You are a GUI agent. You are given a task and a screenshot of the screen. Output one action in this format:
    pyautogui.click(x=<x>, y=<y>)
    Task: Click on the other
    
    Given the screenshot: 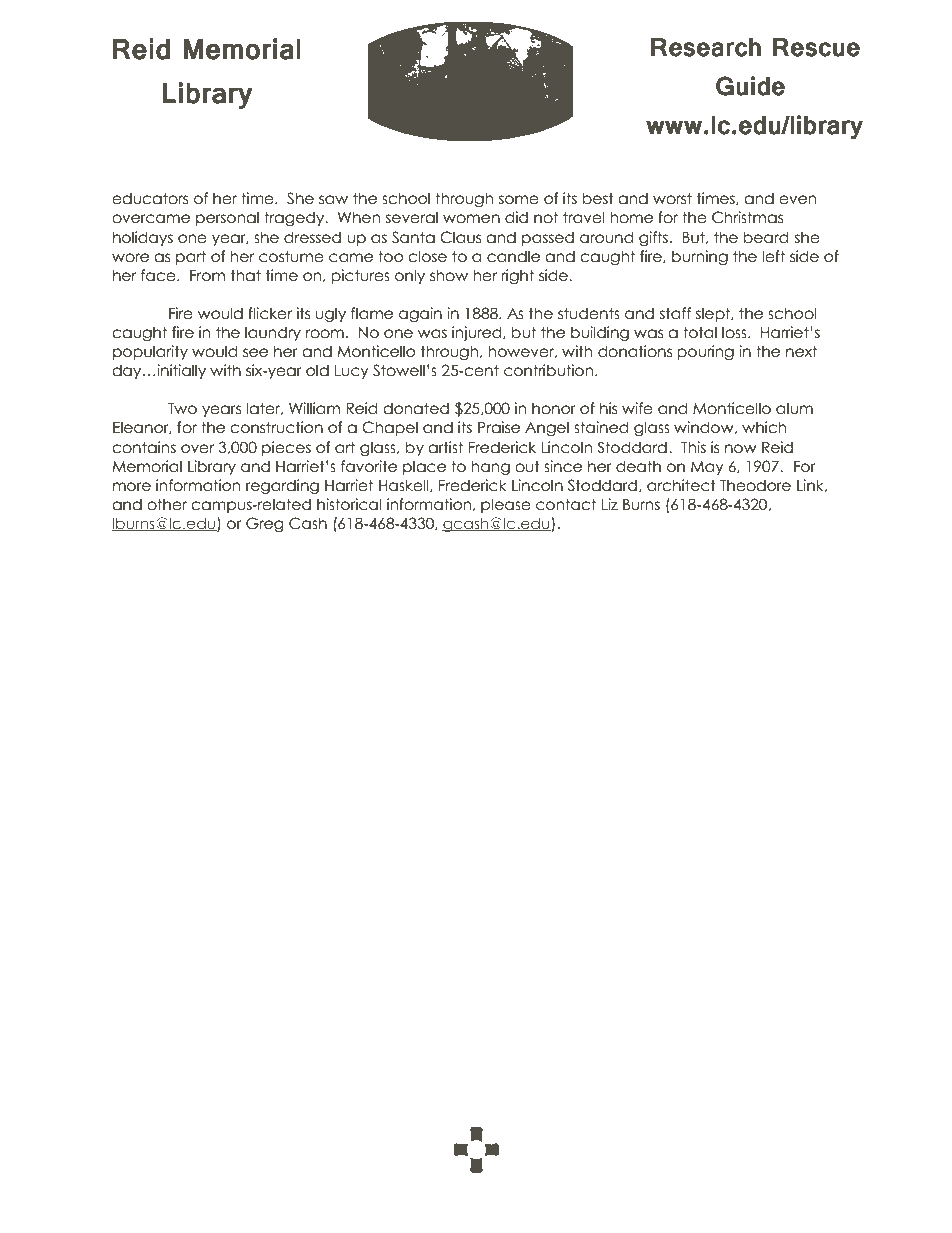 What is the action you would take?
    pyautogui.click(x=167, y=504)
